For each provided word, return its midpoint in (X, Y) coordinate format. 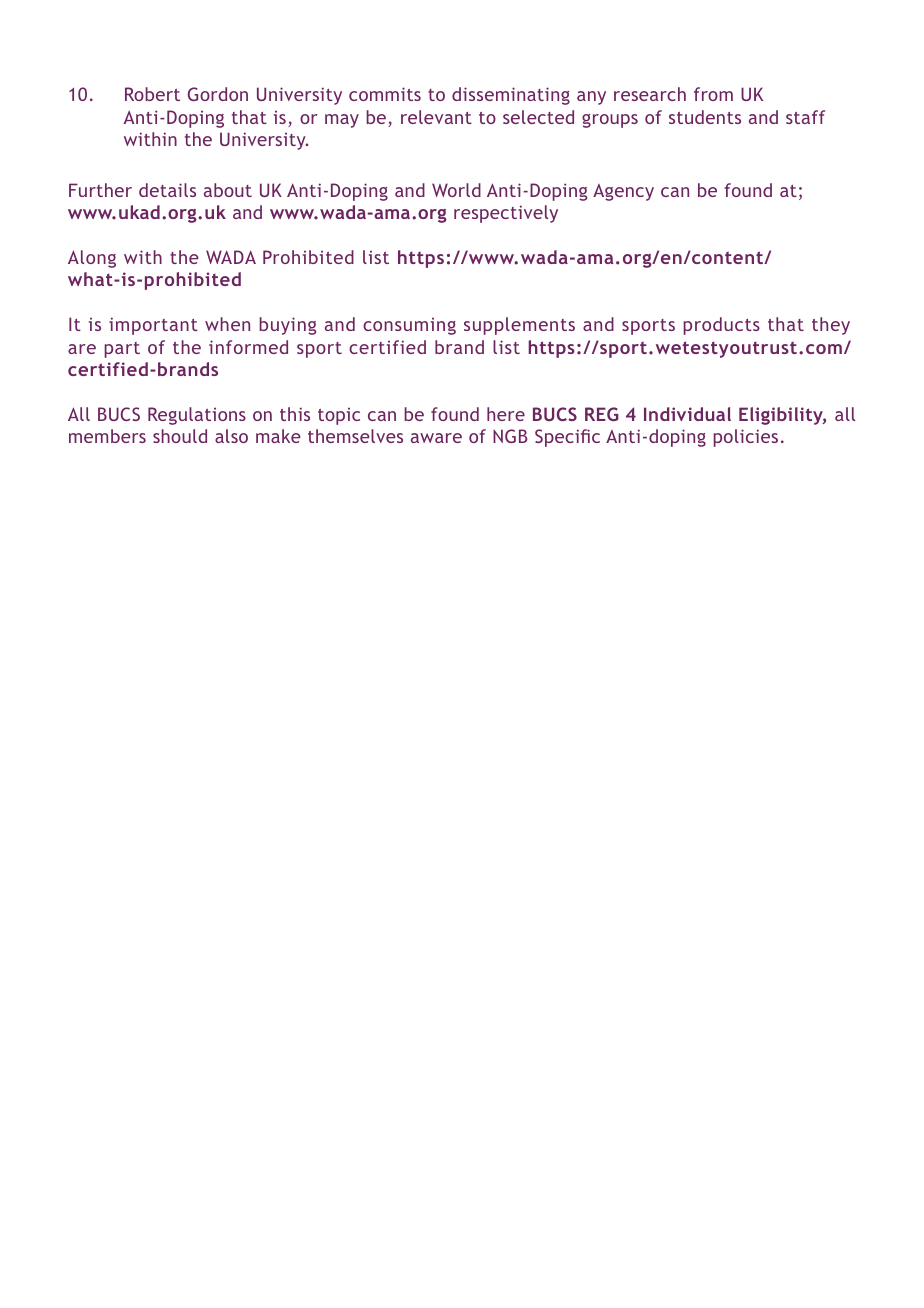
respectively (506, 214)
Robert (152, 94)
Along (92, 259)
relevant (436, 117)
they (831, 326)
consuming (409, 326)
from (713, 94)
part (122, 350)
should (180, 436)
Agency (623, 192)
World (456, 190)
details (167, 190)
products (721, 326)
